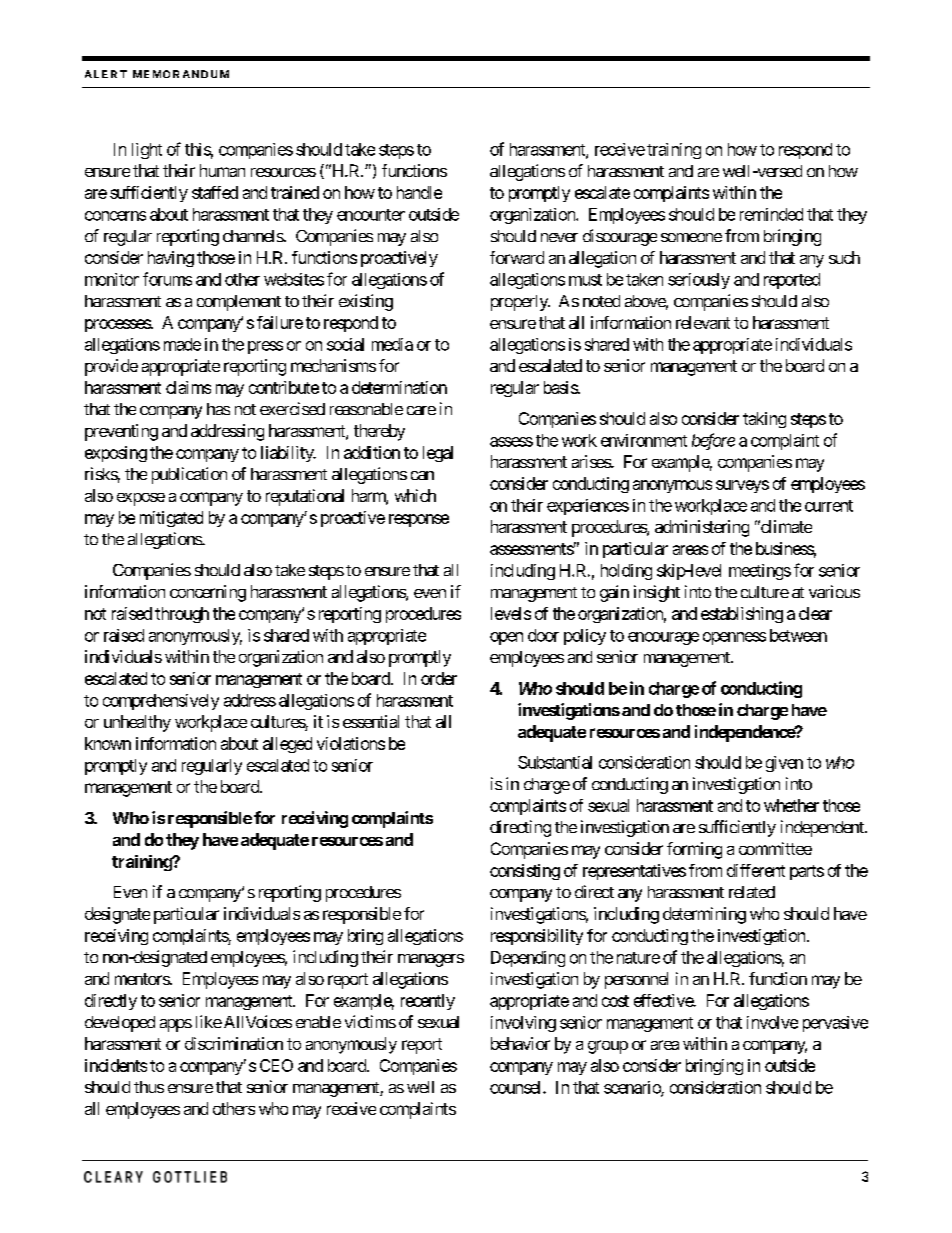 This screenshot has height=1233, width=952. Describe the element at coordinates (771, 214) in the screenshot. I see `reminded` at that location.
